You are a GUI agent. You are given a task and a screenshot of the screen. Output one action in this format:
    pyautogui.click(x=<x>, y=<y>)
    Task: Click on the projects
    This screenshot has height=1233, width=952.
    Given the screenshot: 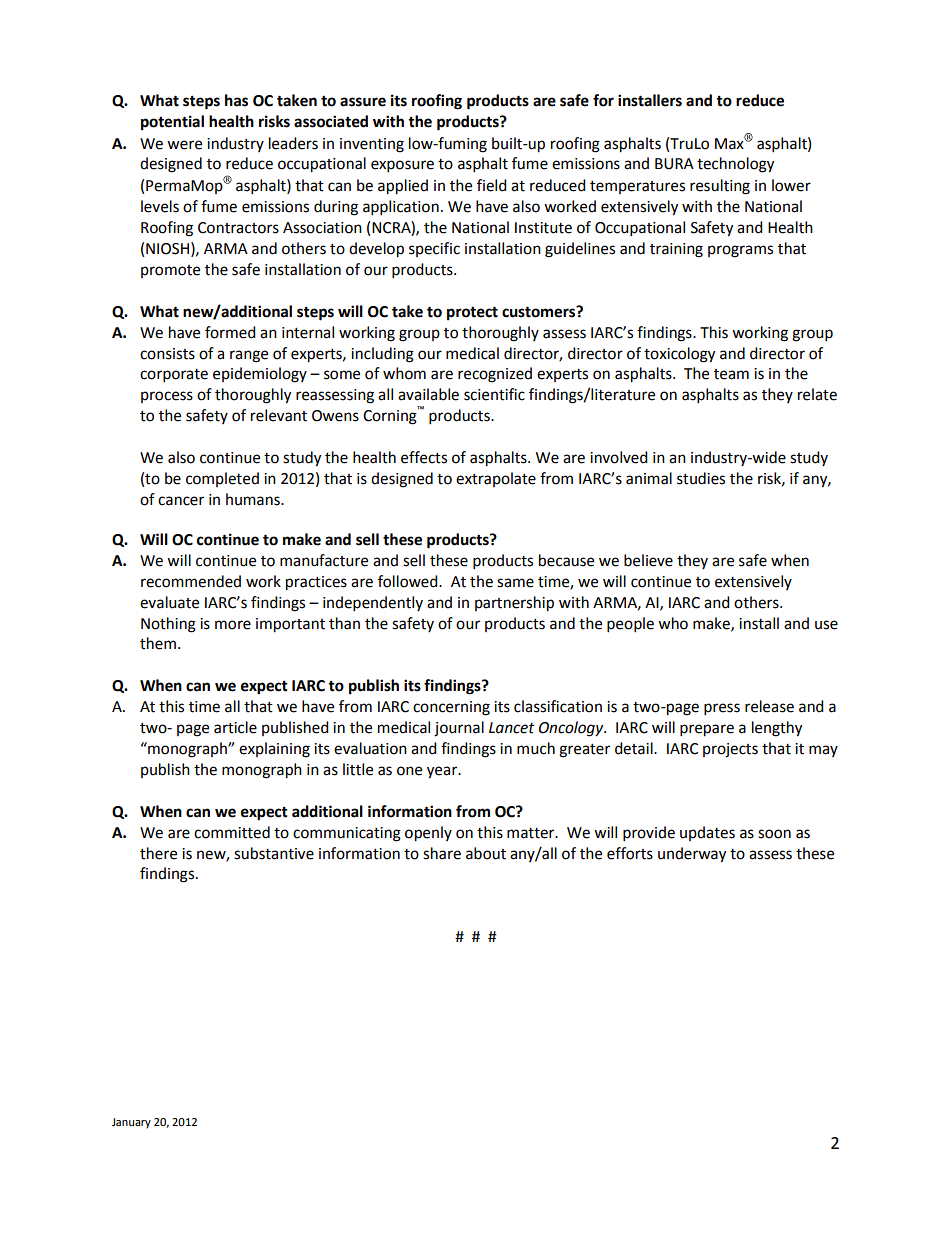 What is the action you would take?
    pyautogui.click(x=730, y=750)
